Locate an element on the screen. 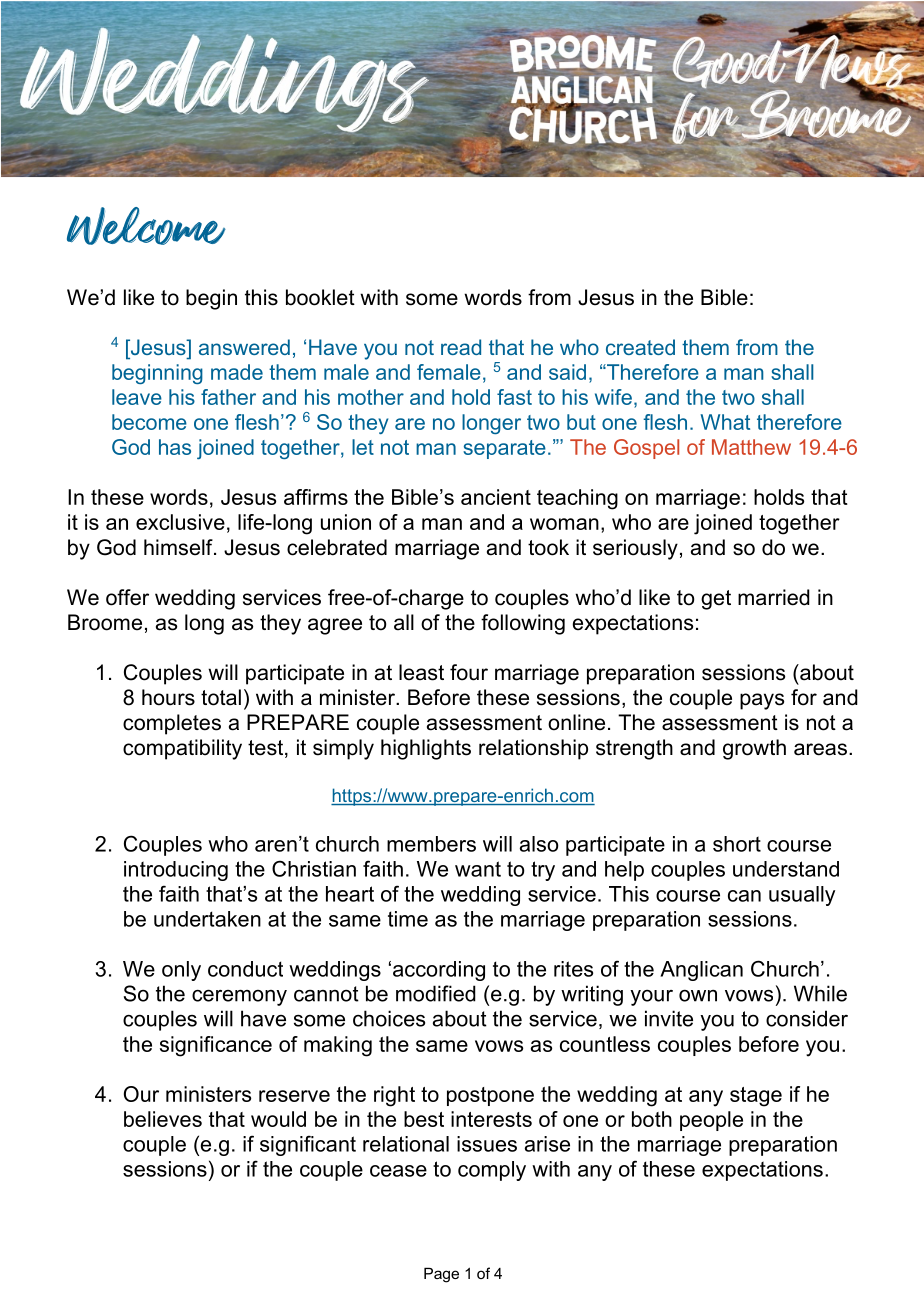 The width and height of the screenshot is (924, 1308). ceremony is located at coordinates (239, 997).
